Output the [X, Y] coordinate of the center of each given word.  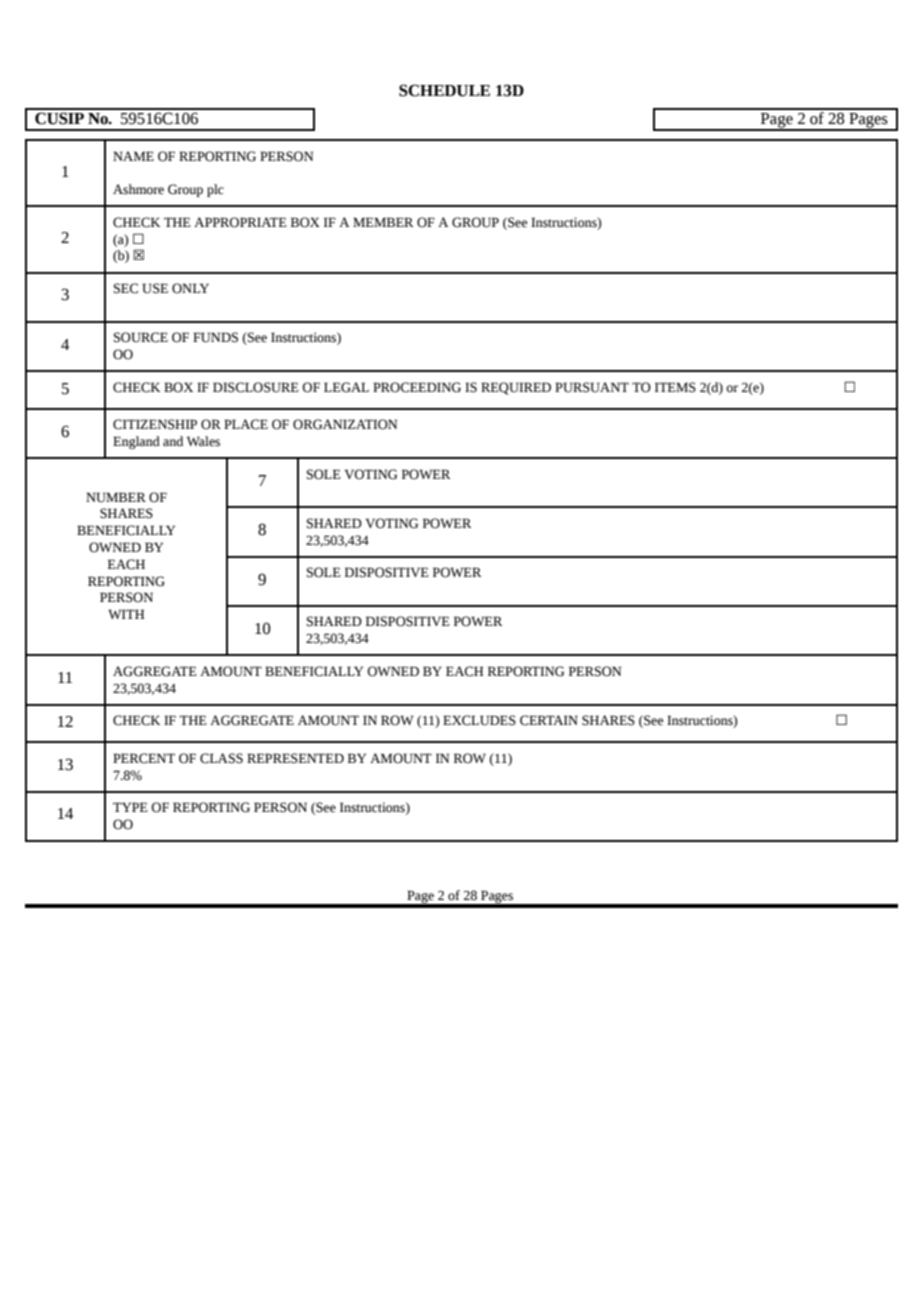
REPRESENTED [295, 758]
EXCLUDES [479, 720]
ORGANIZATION [345, 424]
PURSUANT [592, 387]
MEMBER [383, 222]
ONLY [190, 288]
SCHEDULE [444, 90]
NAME [133, 156]
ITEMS [675, 387]
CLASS [221, 758]
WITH [126, 614]
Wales [203, 441]
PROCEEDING [417, 387]
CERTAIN [549, 720]
